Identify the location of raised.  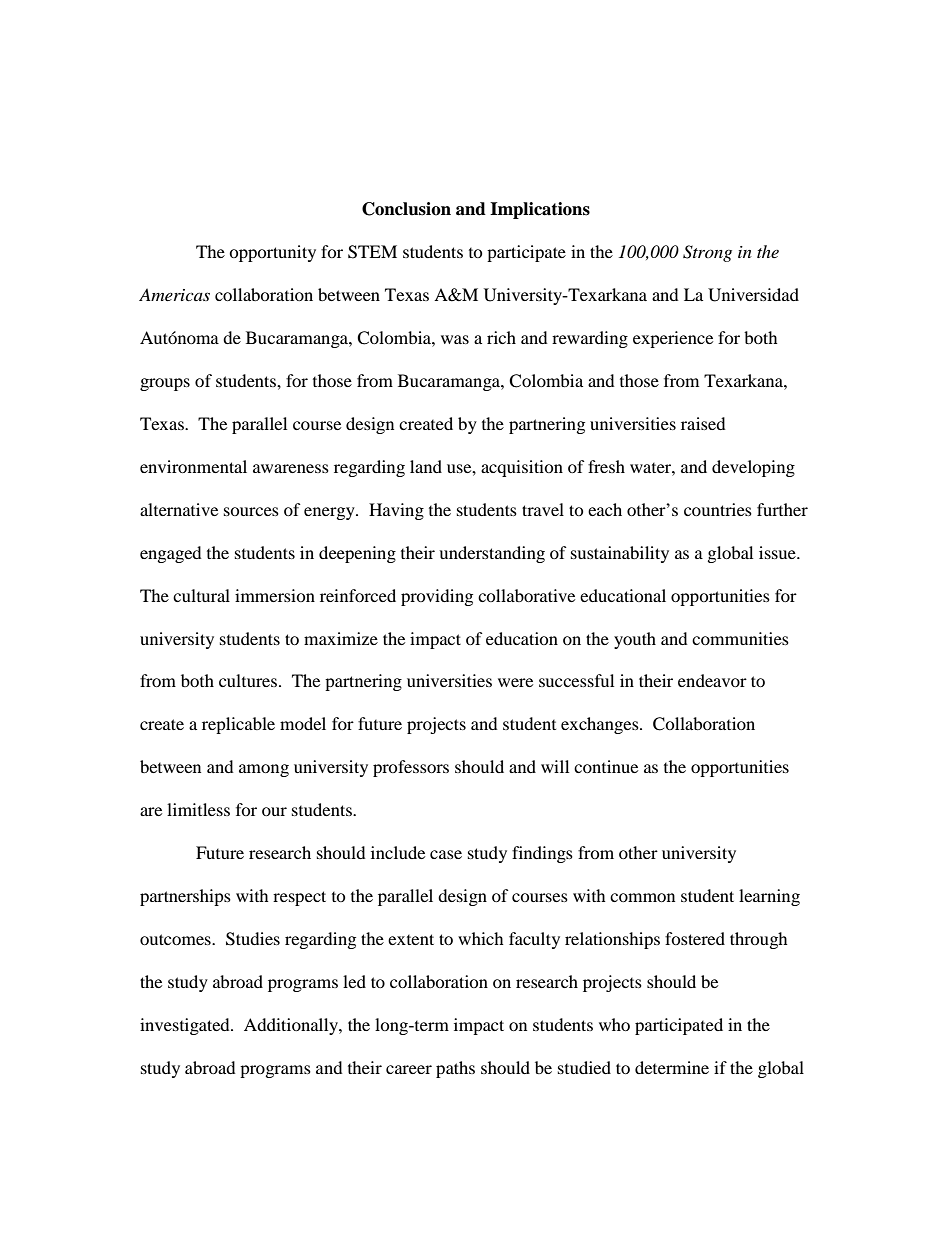
(703, 423).
